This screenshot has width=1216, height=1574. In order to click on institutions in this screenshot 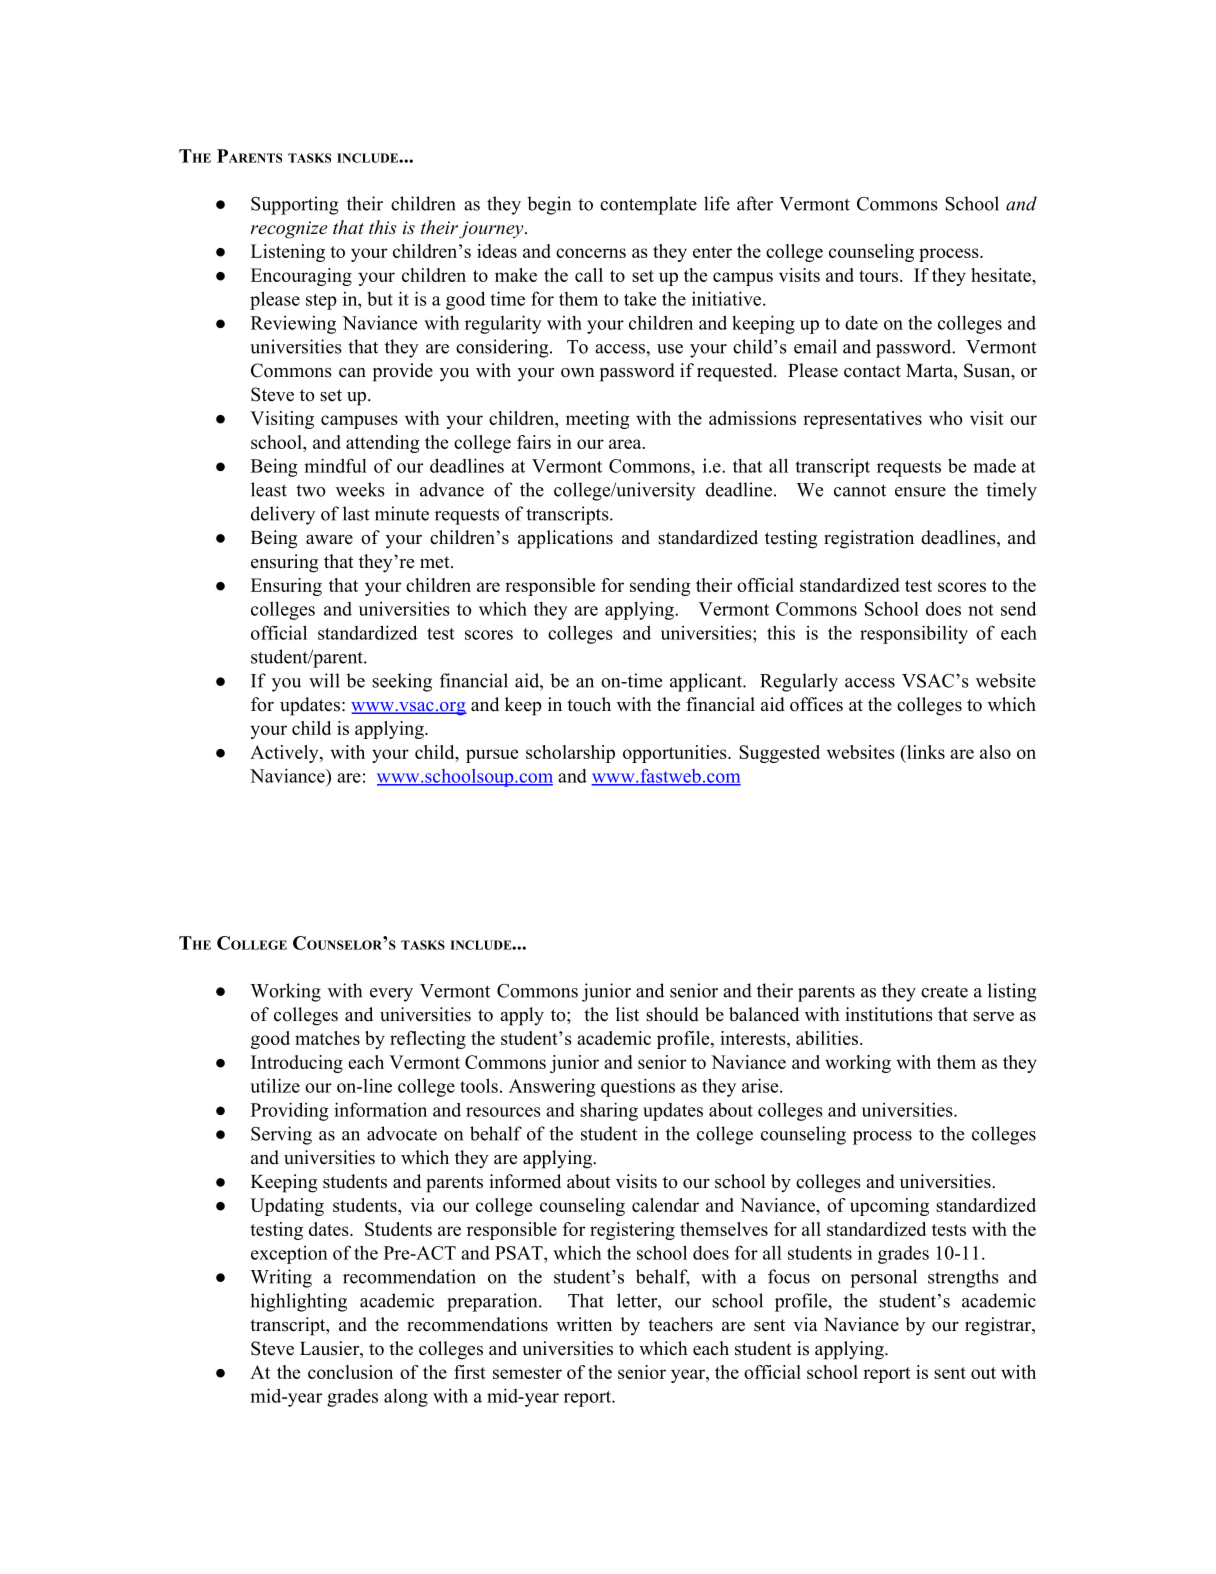, I will do `click(889, 1014)`.
